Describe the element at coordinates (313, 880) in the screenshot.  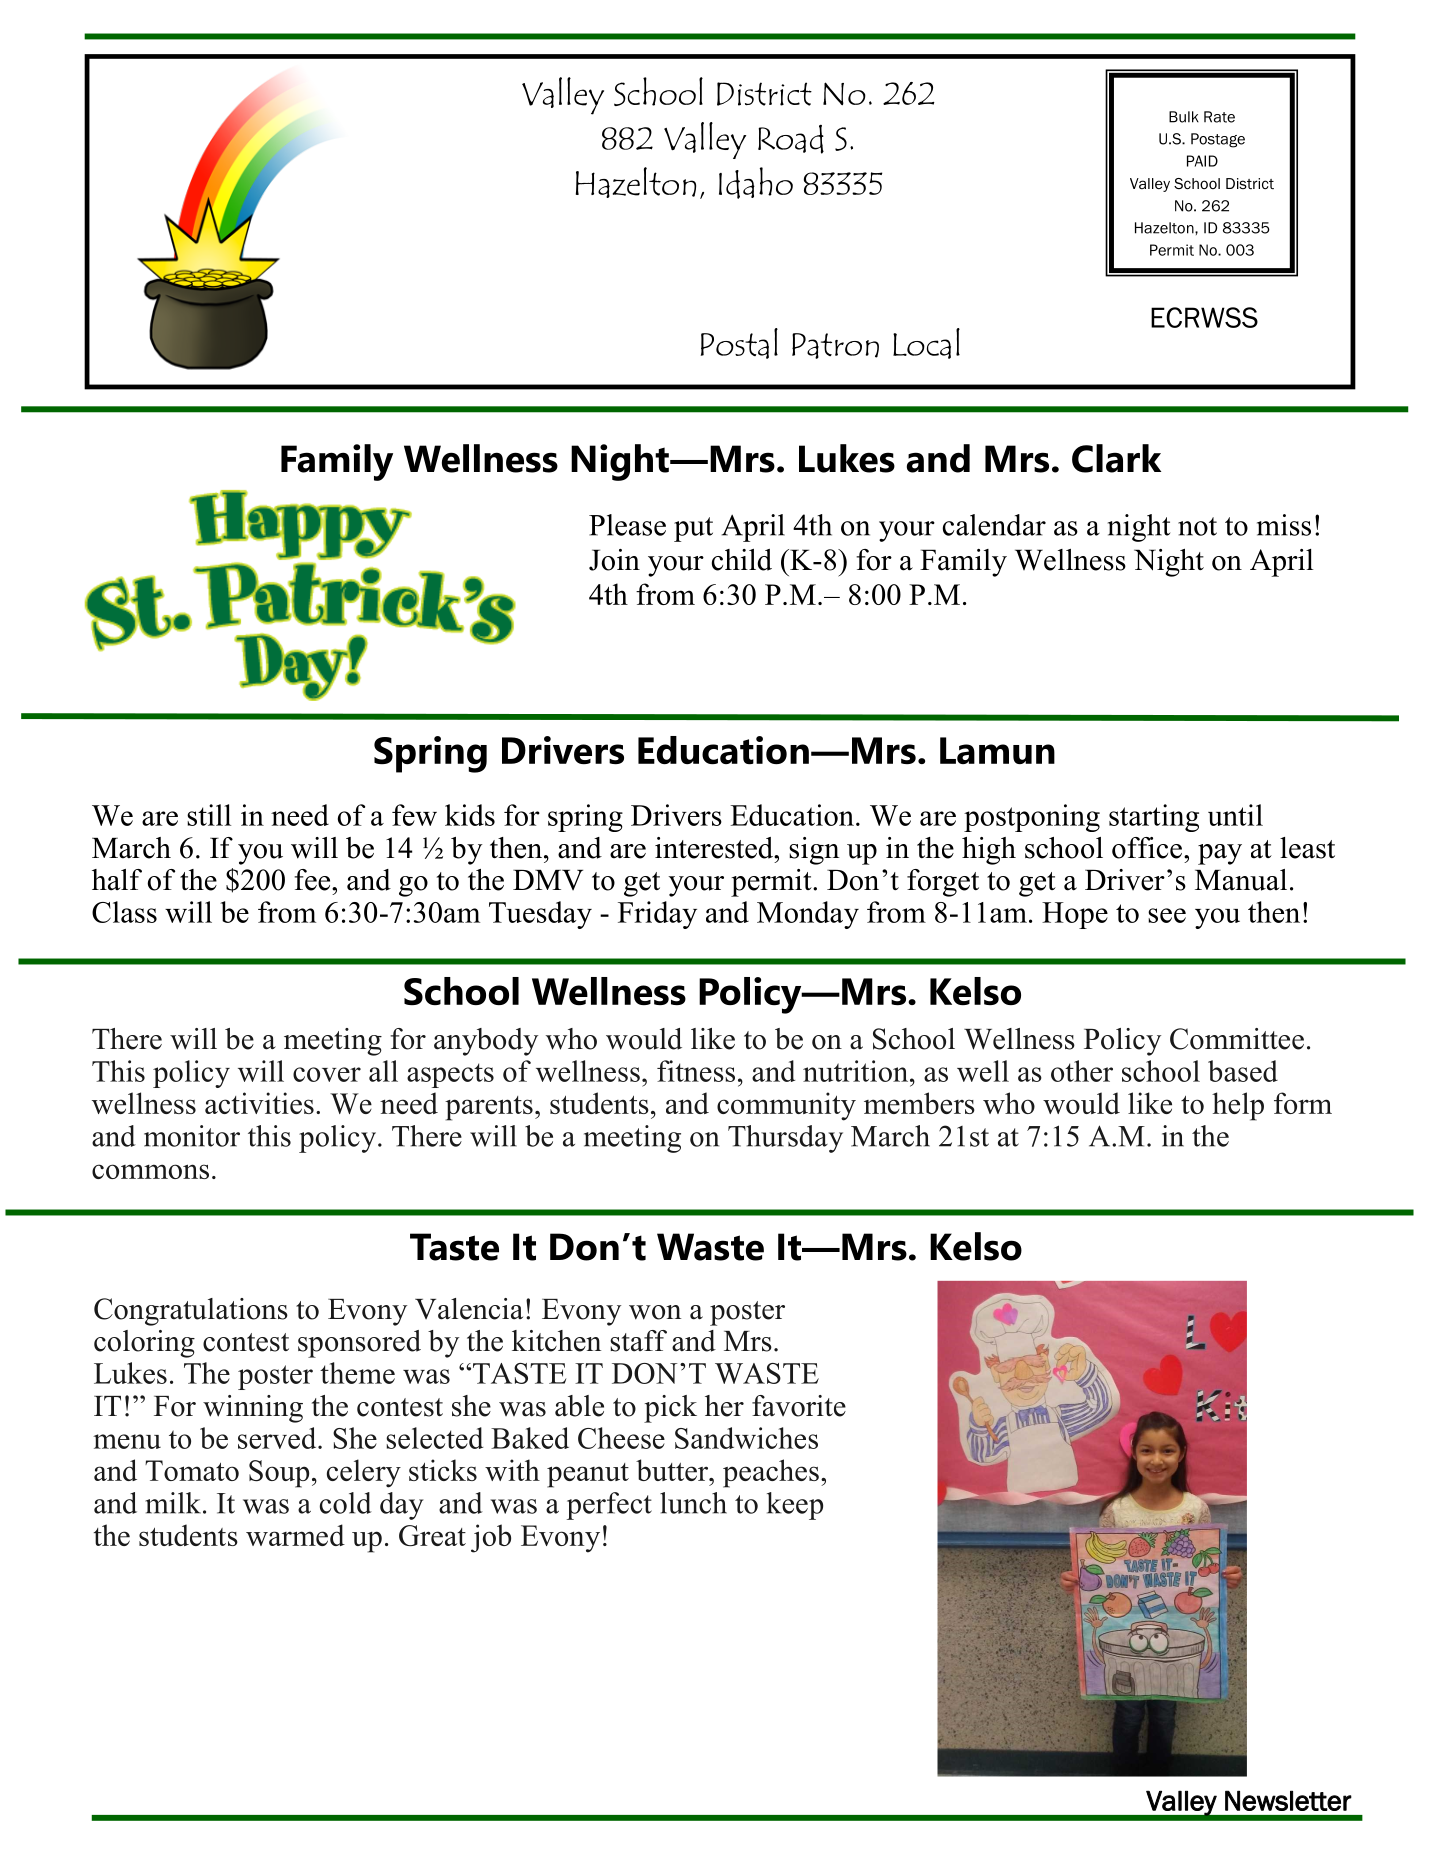
I see `fee` at that location.
